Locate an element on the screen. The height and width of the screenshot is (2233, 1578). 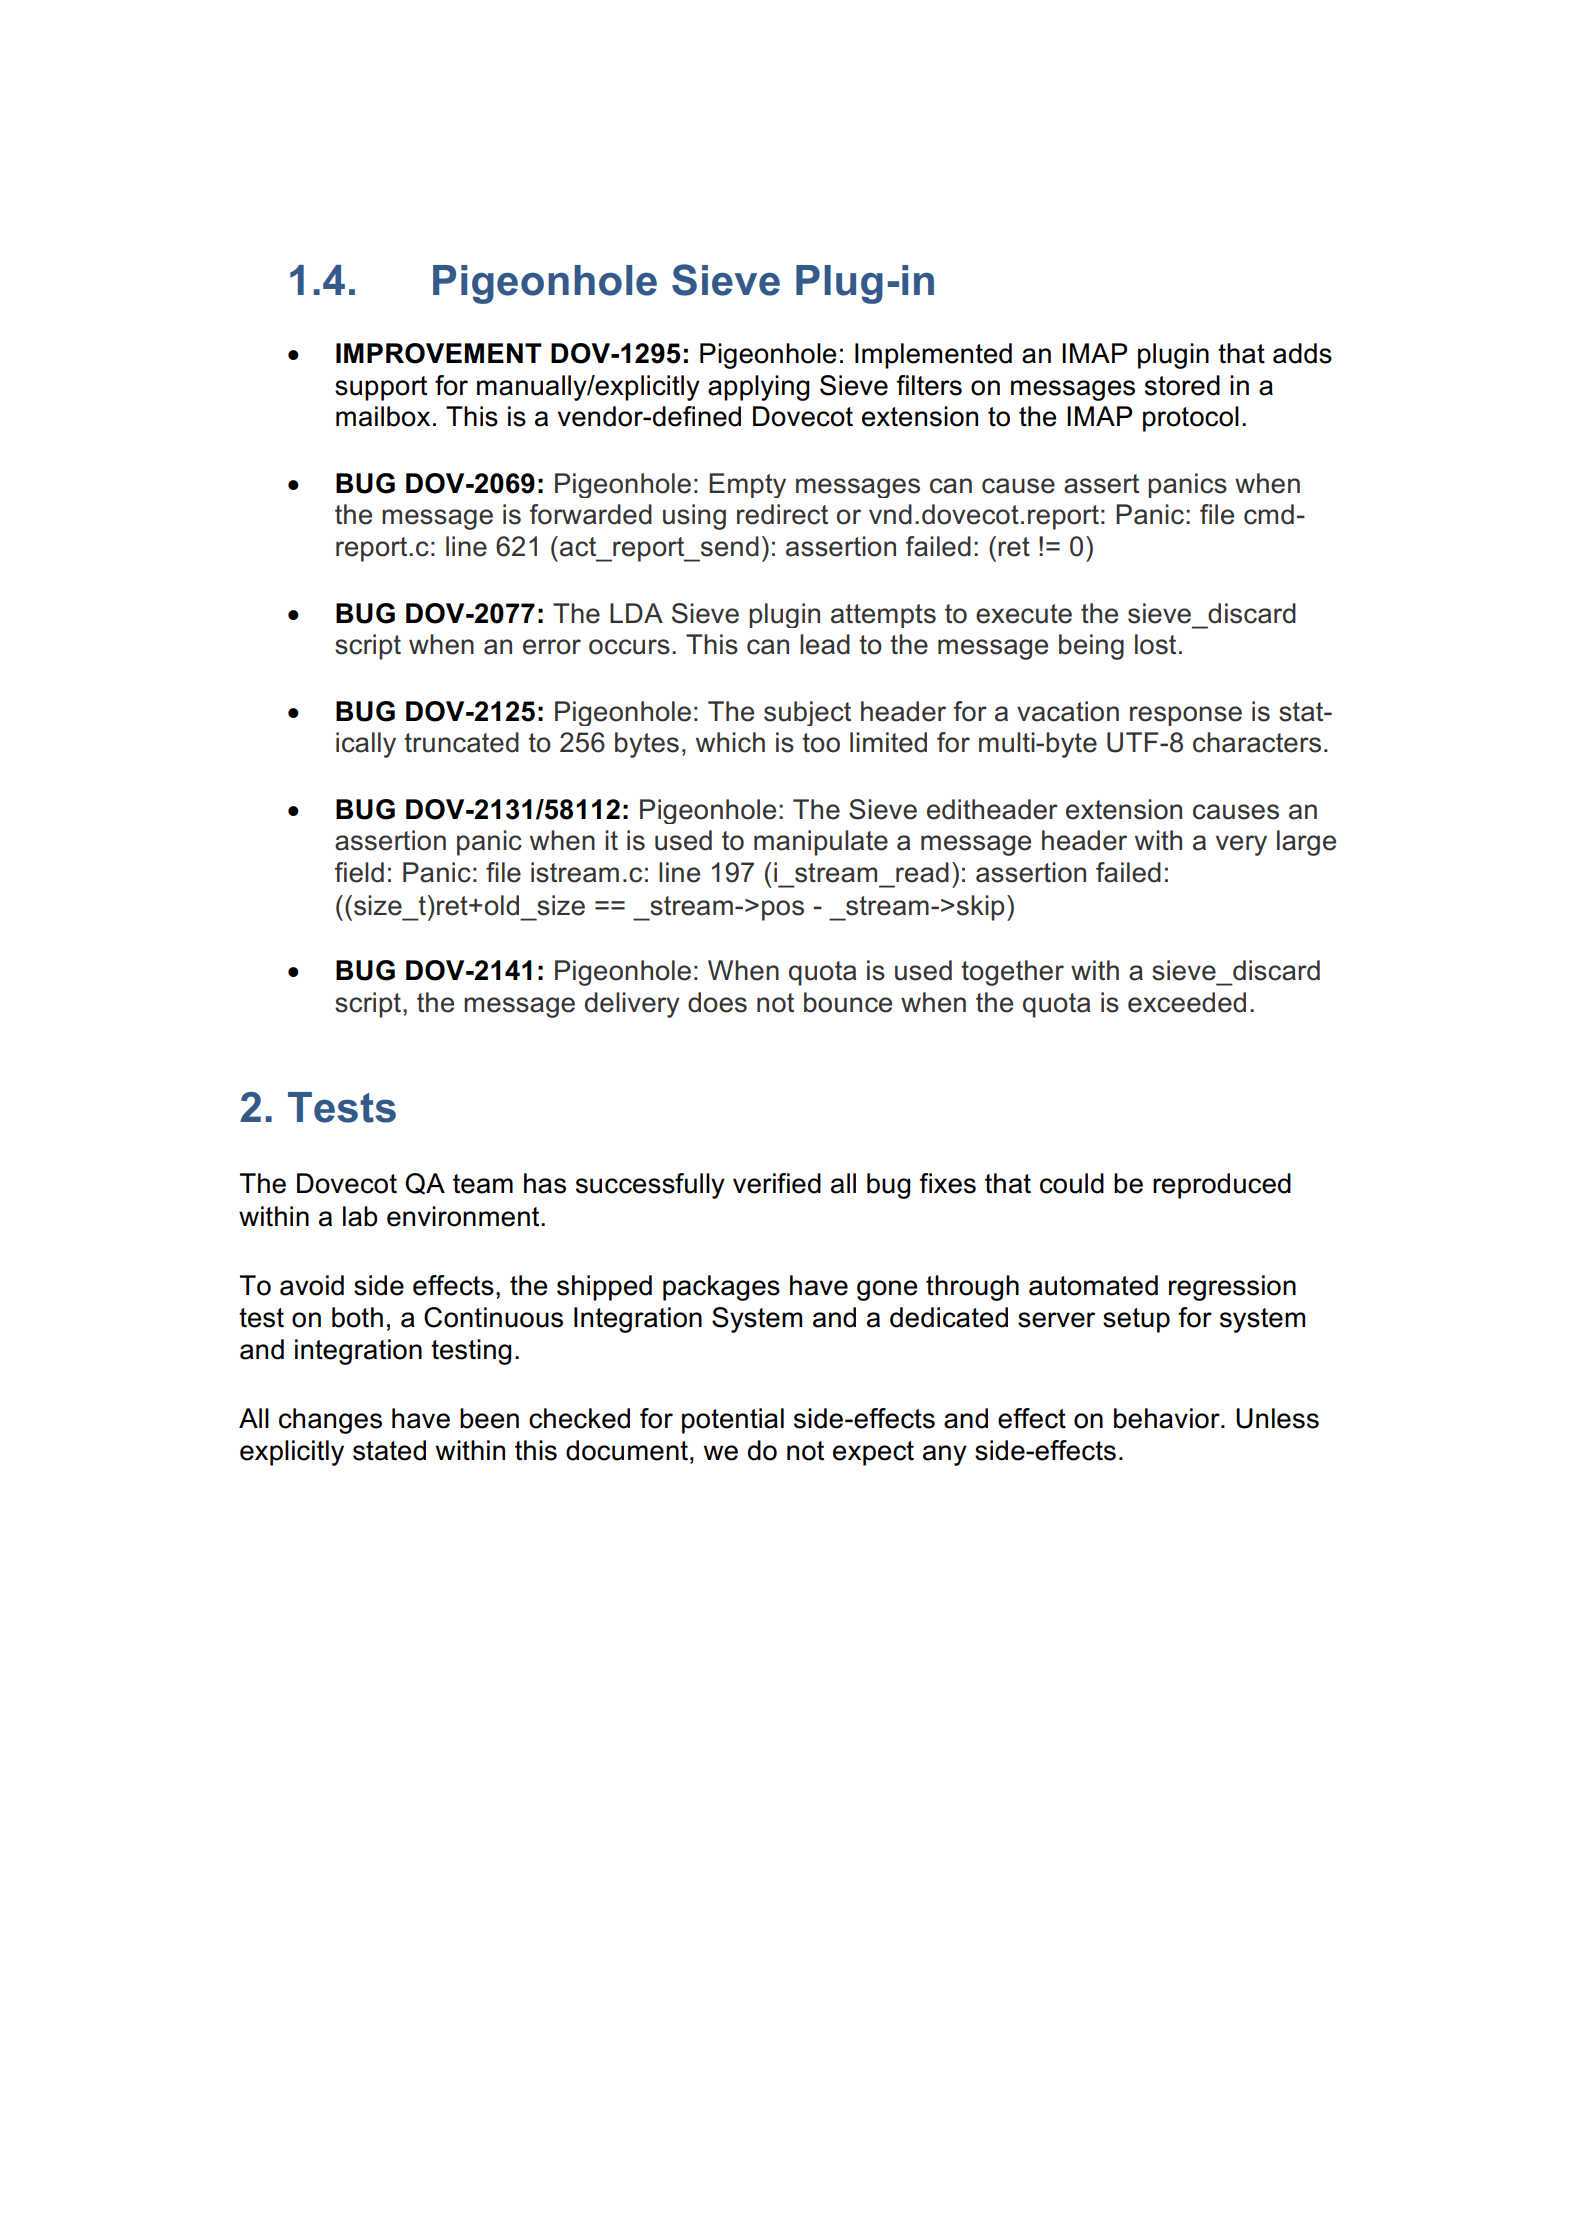
stored is located at coordinates (1182, 385).
